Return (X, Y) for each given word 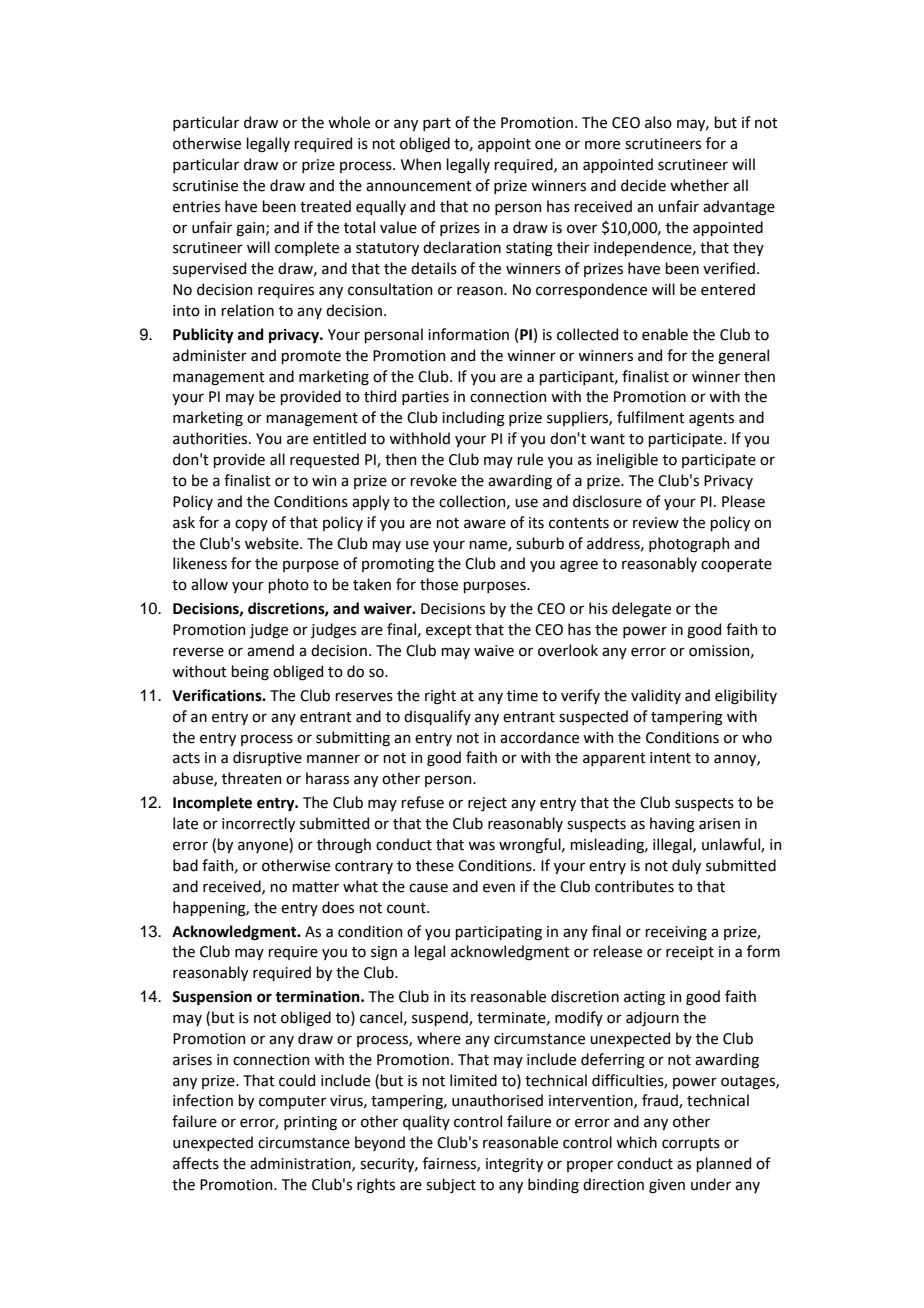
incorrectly (258, 824)
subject (451, 1185)
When (421, 164)
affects (196, 1163)
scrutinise (205, 186)
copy (251, 525)
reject (487, 804)
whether (699, 185)
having (672, 825)
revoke (433, 480)
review (656, 523)
